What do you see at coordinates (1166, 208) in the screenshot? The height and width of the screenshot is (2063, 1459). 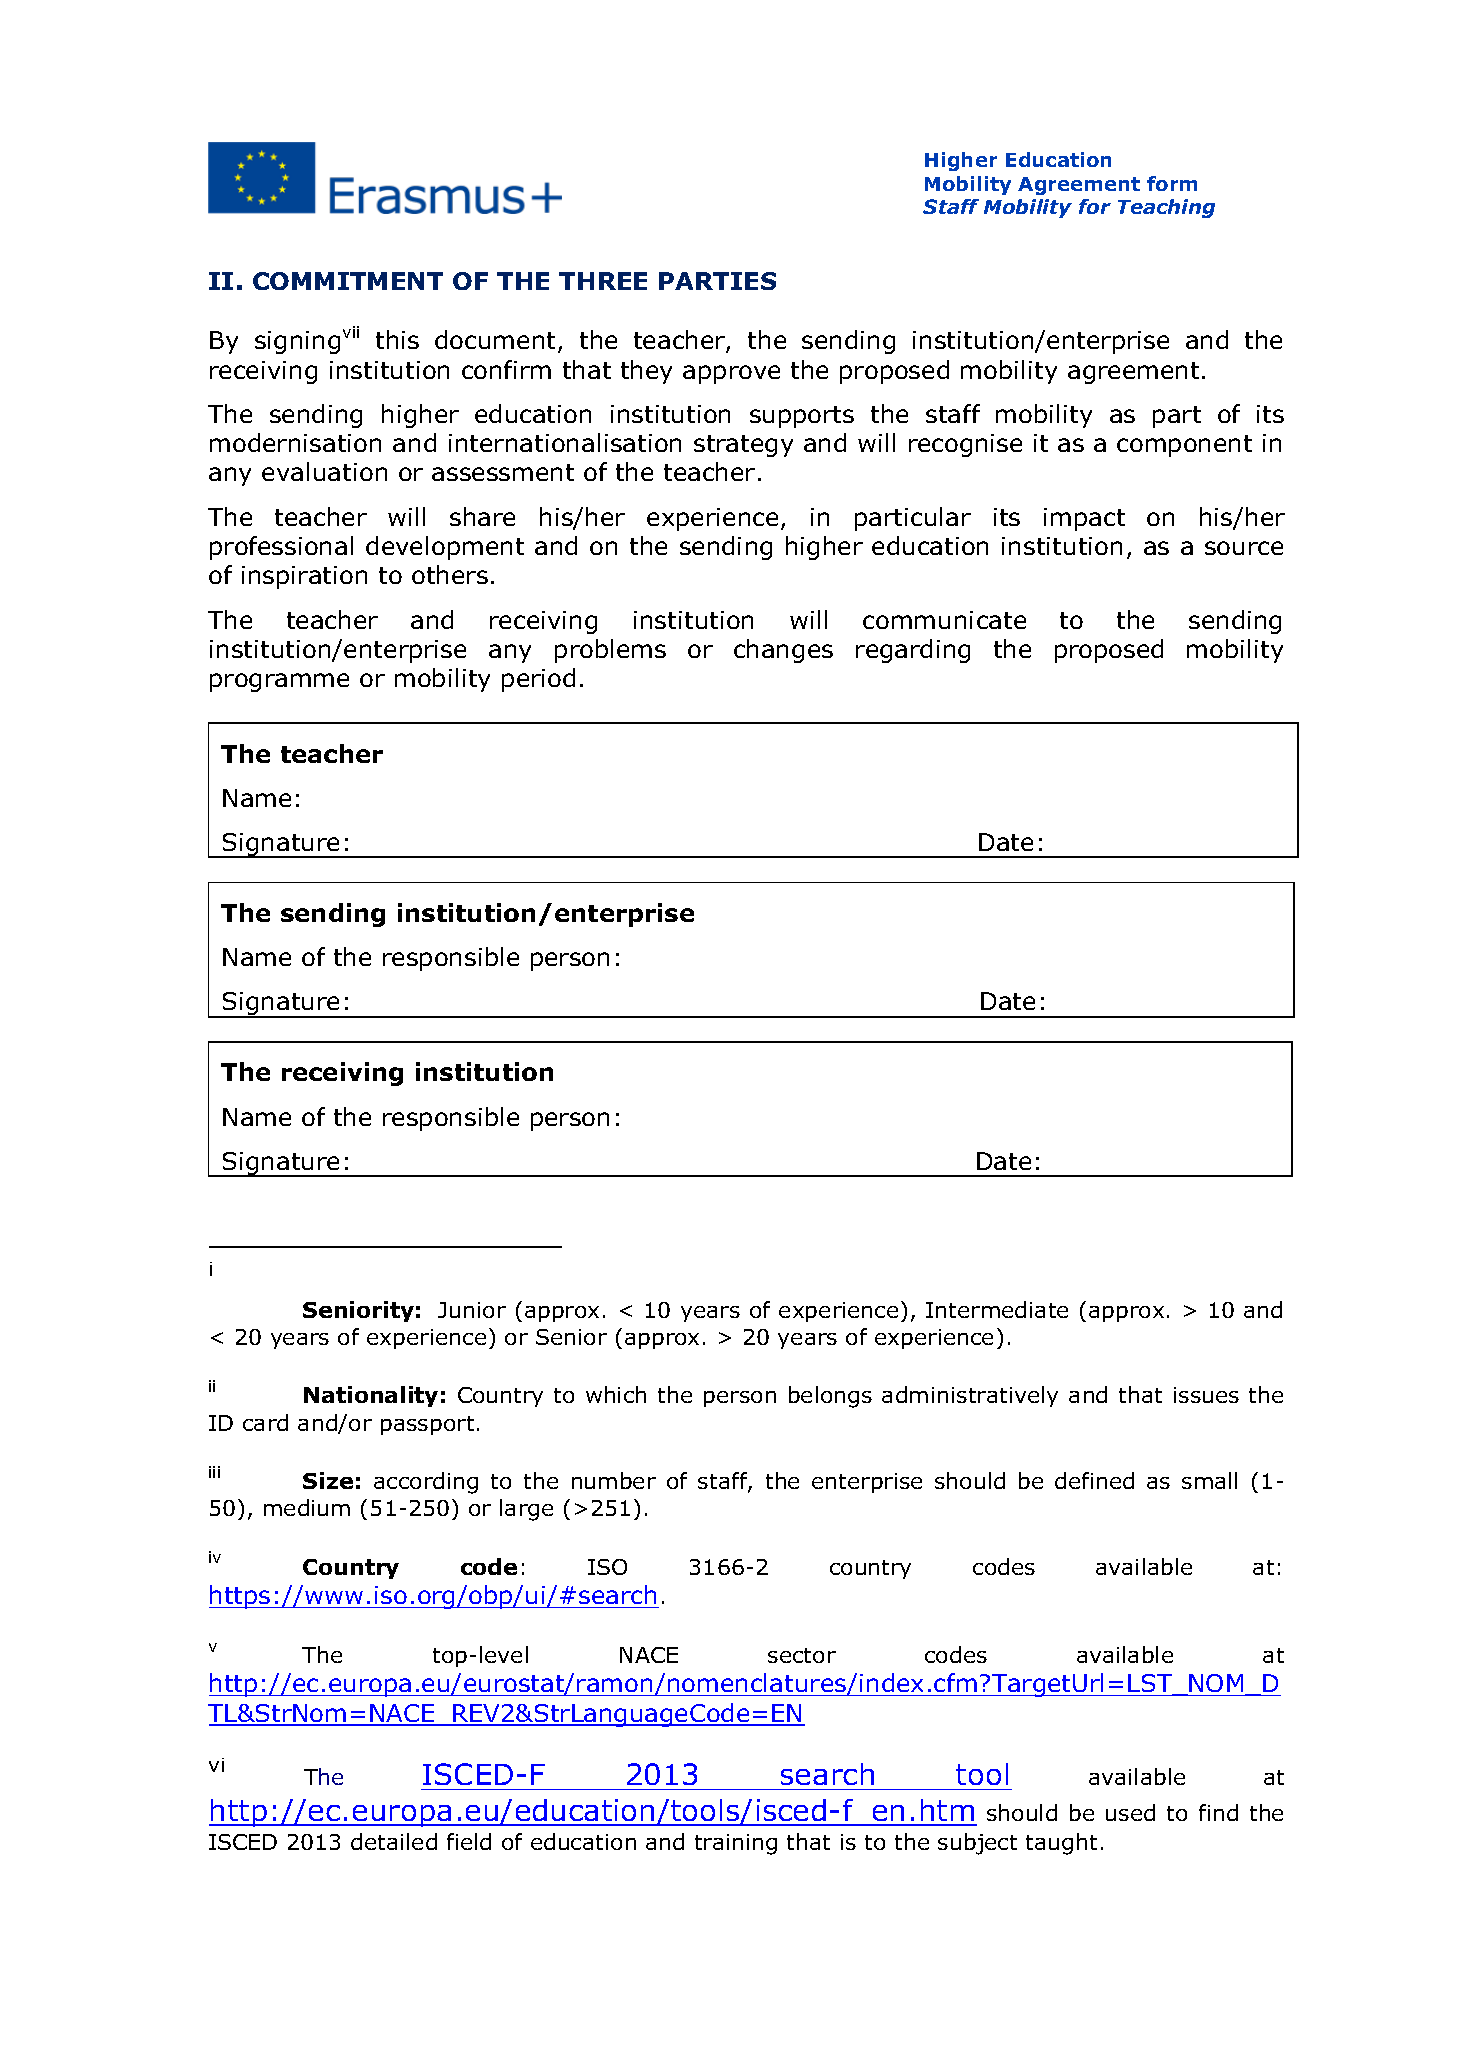 I see `Teaching` at bounding box center [1166, 208].
